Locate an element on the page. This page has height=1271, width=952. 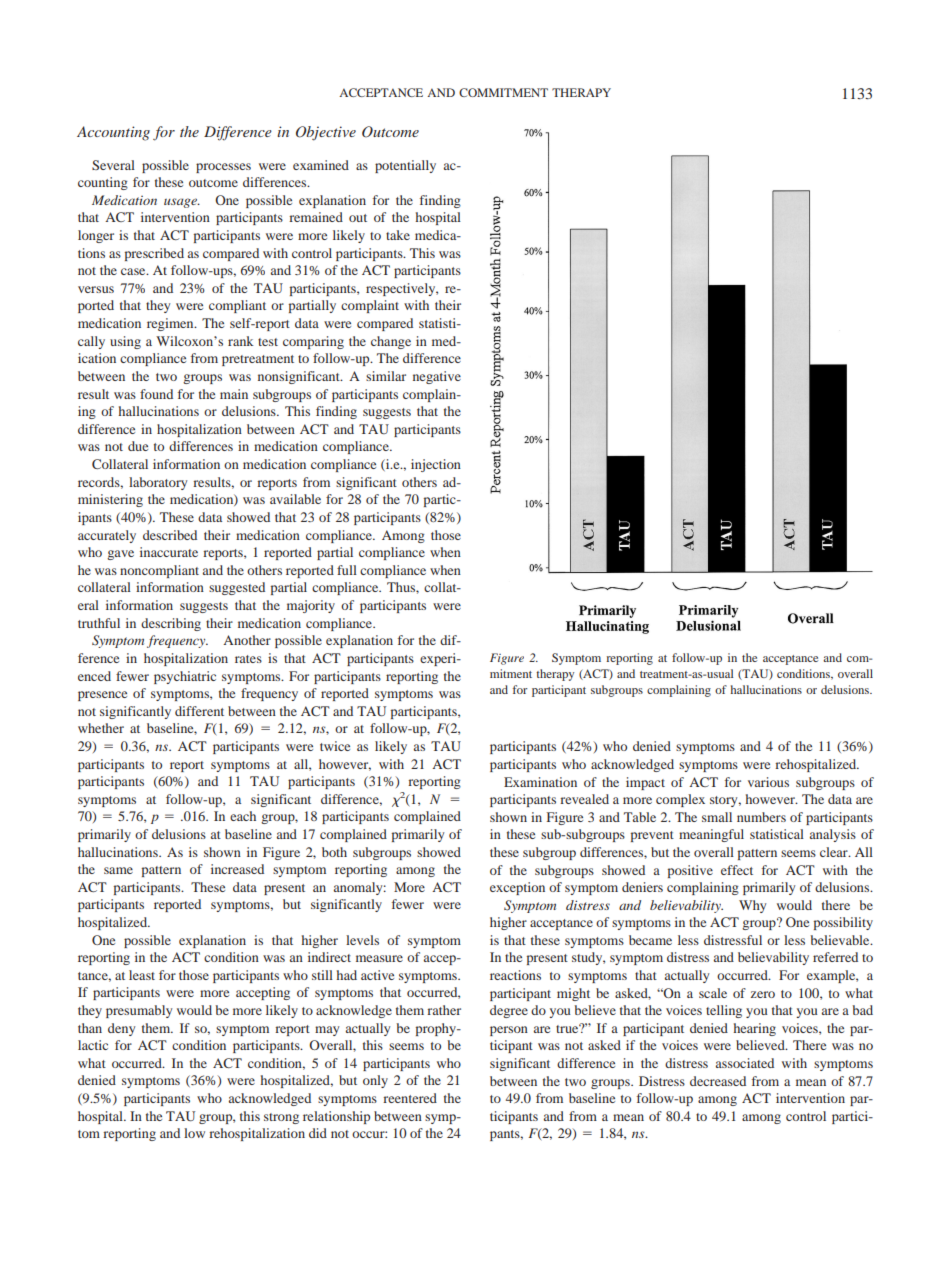
injection is located at coordinates (436, 465).
